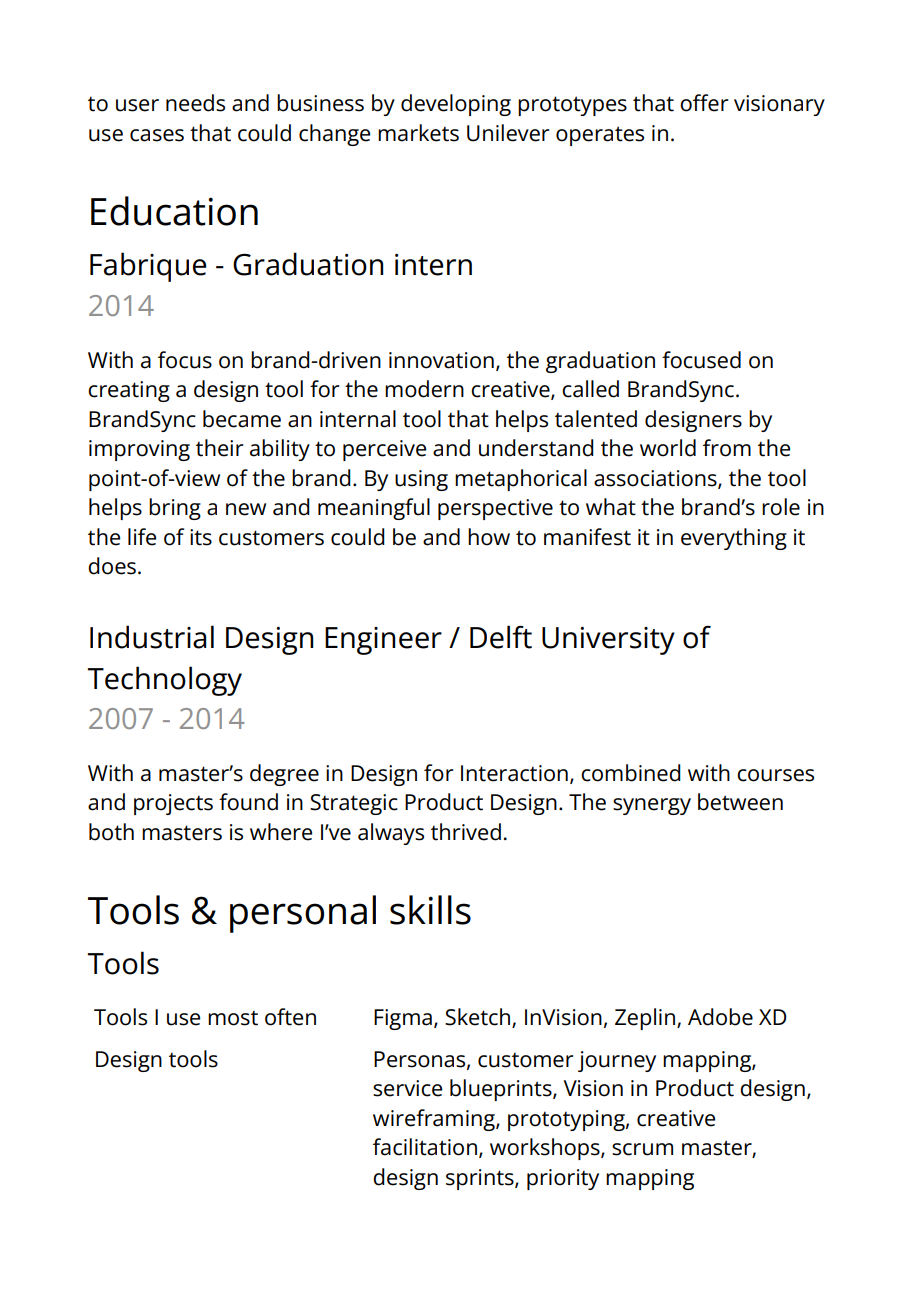 The width and height of the page is (924, 1308). Describe the element at coordinates (129, 391) in the page. I see `creating` at that location.
